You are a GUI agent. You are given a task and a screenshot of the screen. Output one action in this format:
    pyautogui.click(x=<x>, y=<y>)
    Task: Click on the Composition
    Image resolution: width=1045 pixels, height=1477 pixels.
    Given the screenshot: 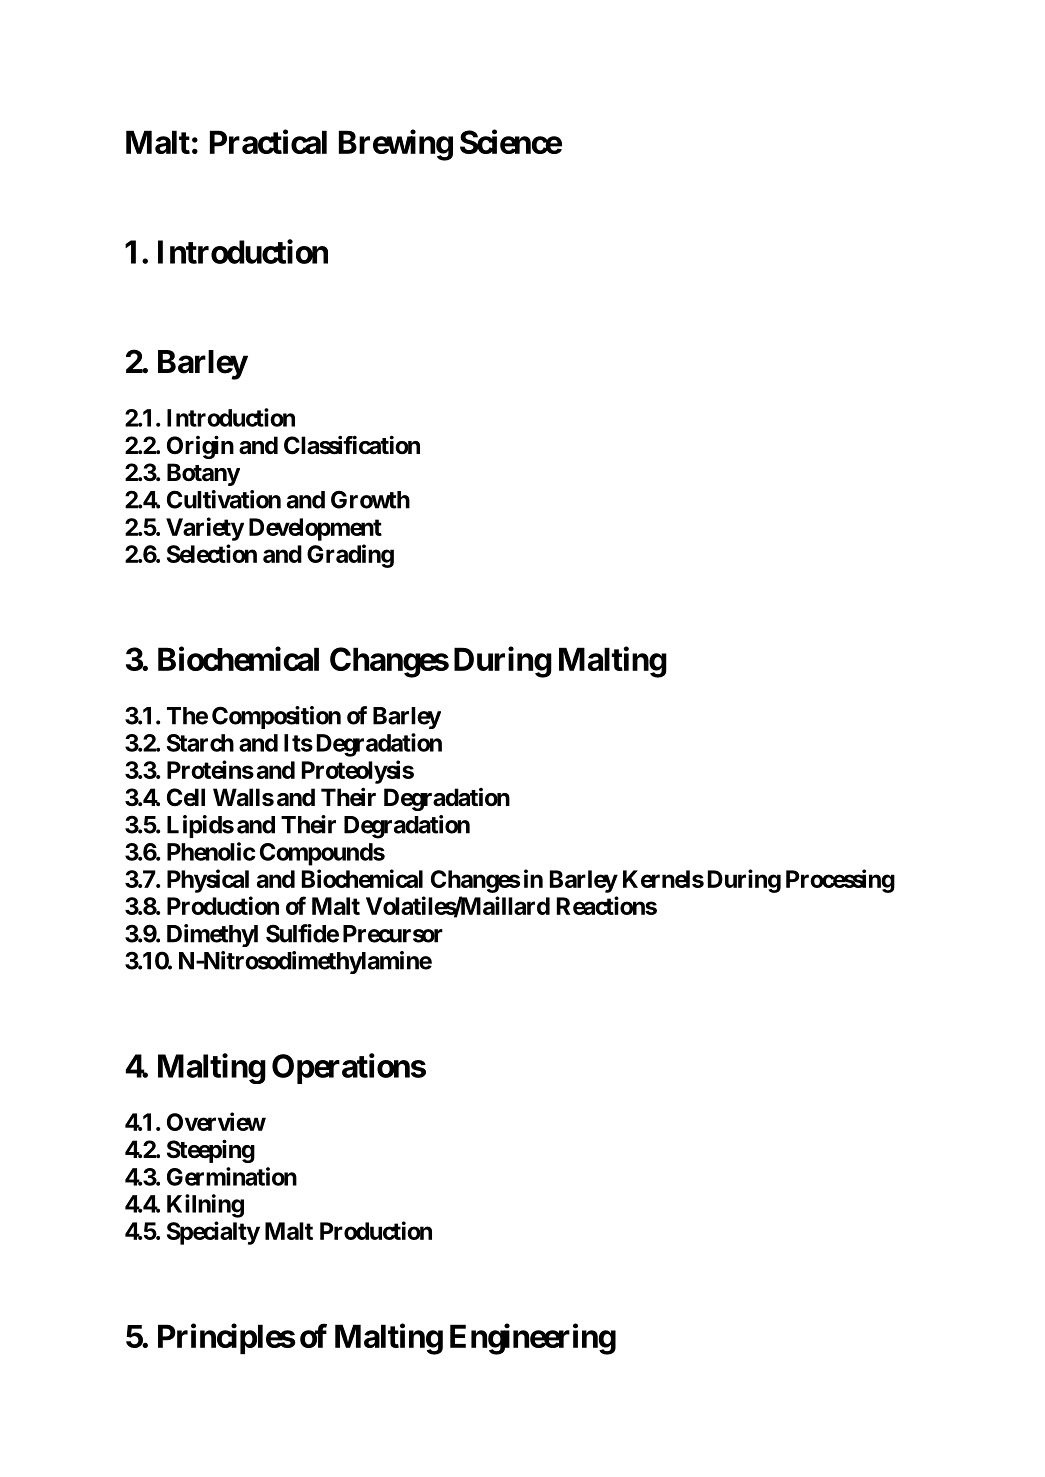 What is the action you would take?
    pyautogui.click(x=276, y=717)
